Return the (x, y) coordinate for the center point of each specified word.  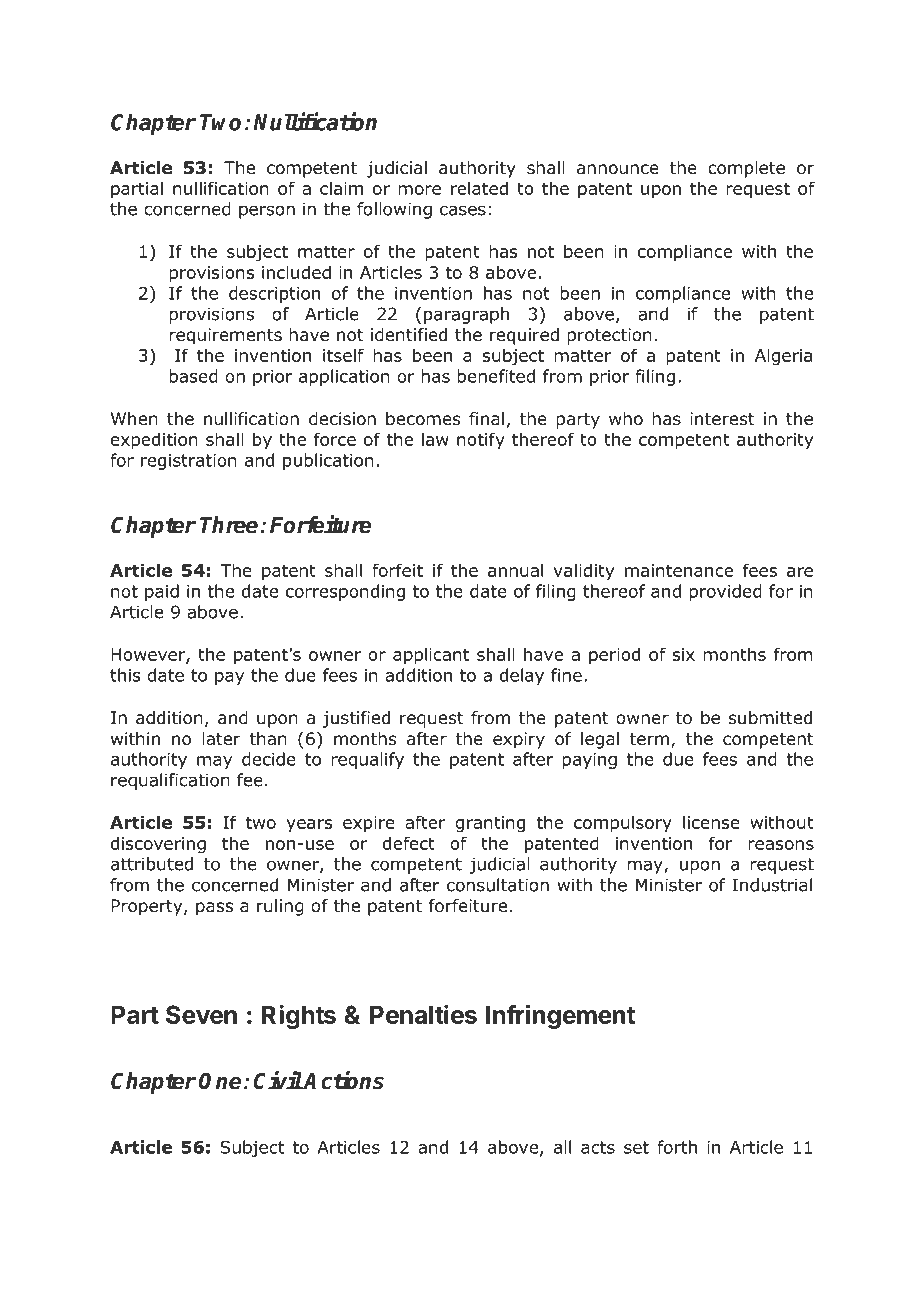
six (684, 654)
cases (463, 210)
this (125, 675)
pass (214, 909)
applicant (431, 656)
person (267, 212)
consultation (498, 885)
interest (722, 419)
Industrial (772, 885)
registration (189, 462)
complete (746, 169)
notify (481, 441)
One (220, 1081)
